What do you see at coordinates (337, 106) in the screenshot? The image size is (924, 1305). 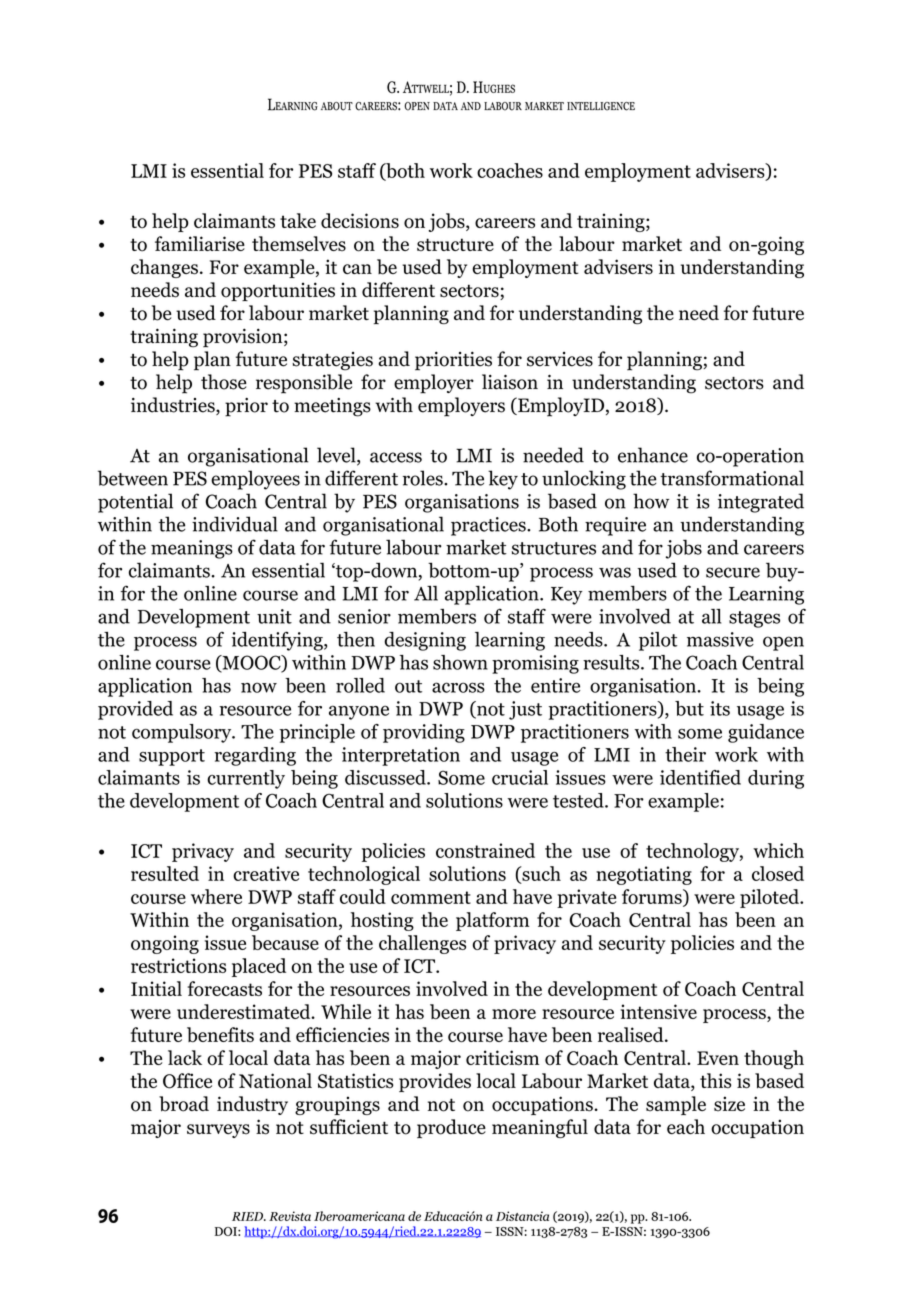 I see `about` at bounding box center [337, 106].
